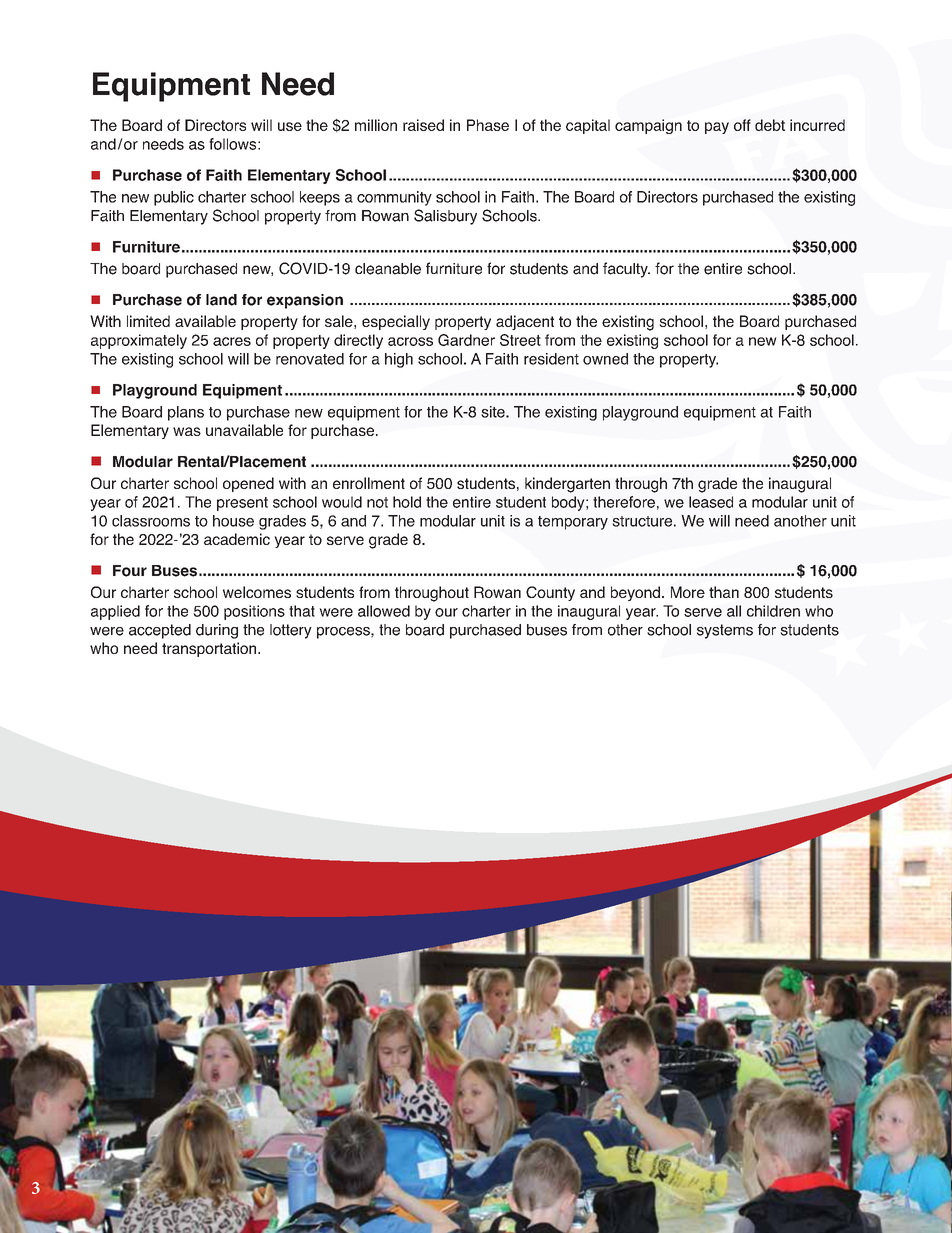 This screenshot has height=1233, width=952. What do you see at coordinates (217, 631) in the screenshot?
I see `during` at bounding box center [217, 631].
